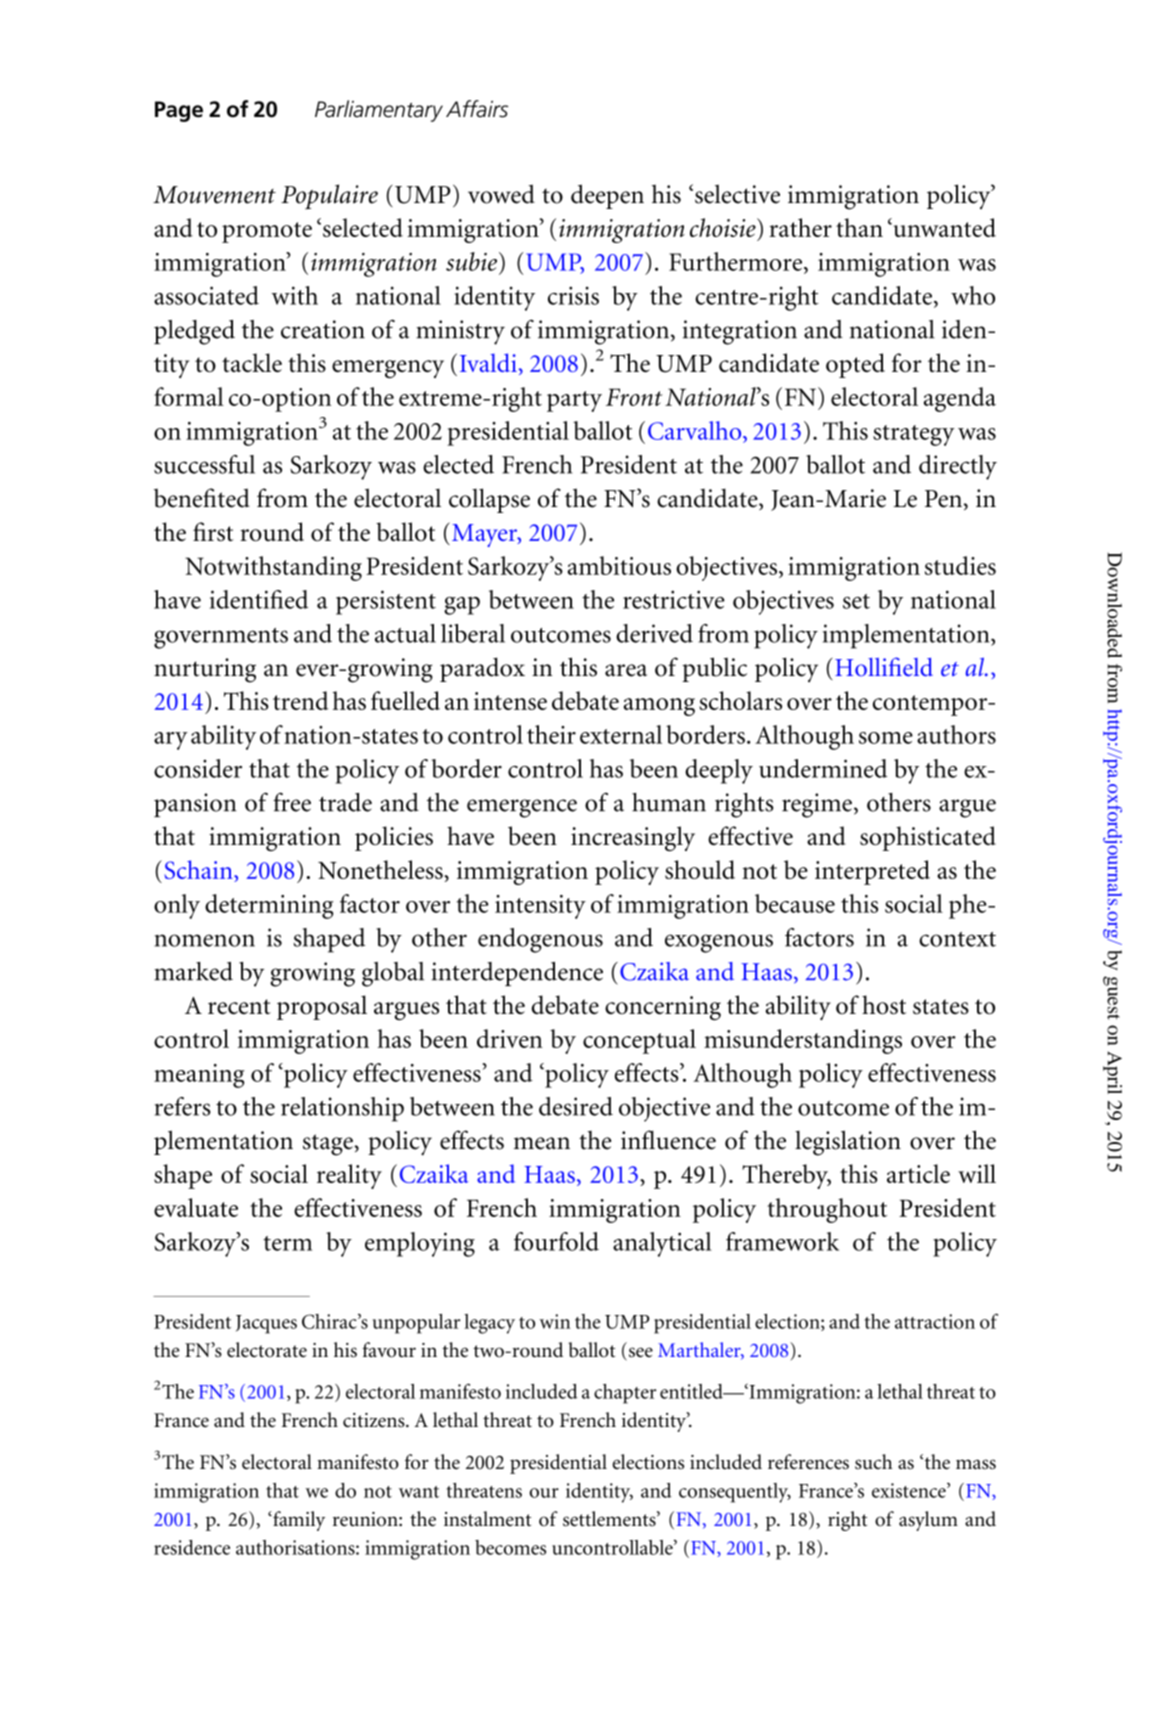 Image resolution: width=1150 pixels, height=1724 pixels. I want to click on settlements, so click(610, 1519).
